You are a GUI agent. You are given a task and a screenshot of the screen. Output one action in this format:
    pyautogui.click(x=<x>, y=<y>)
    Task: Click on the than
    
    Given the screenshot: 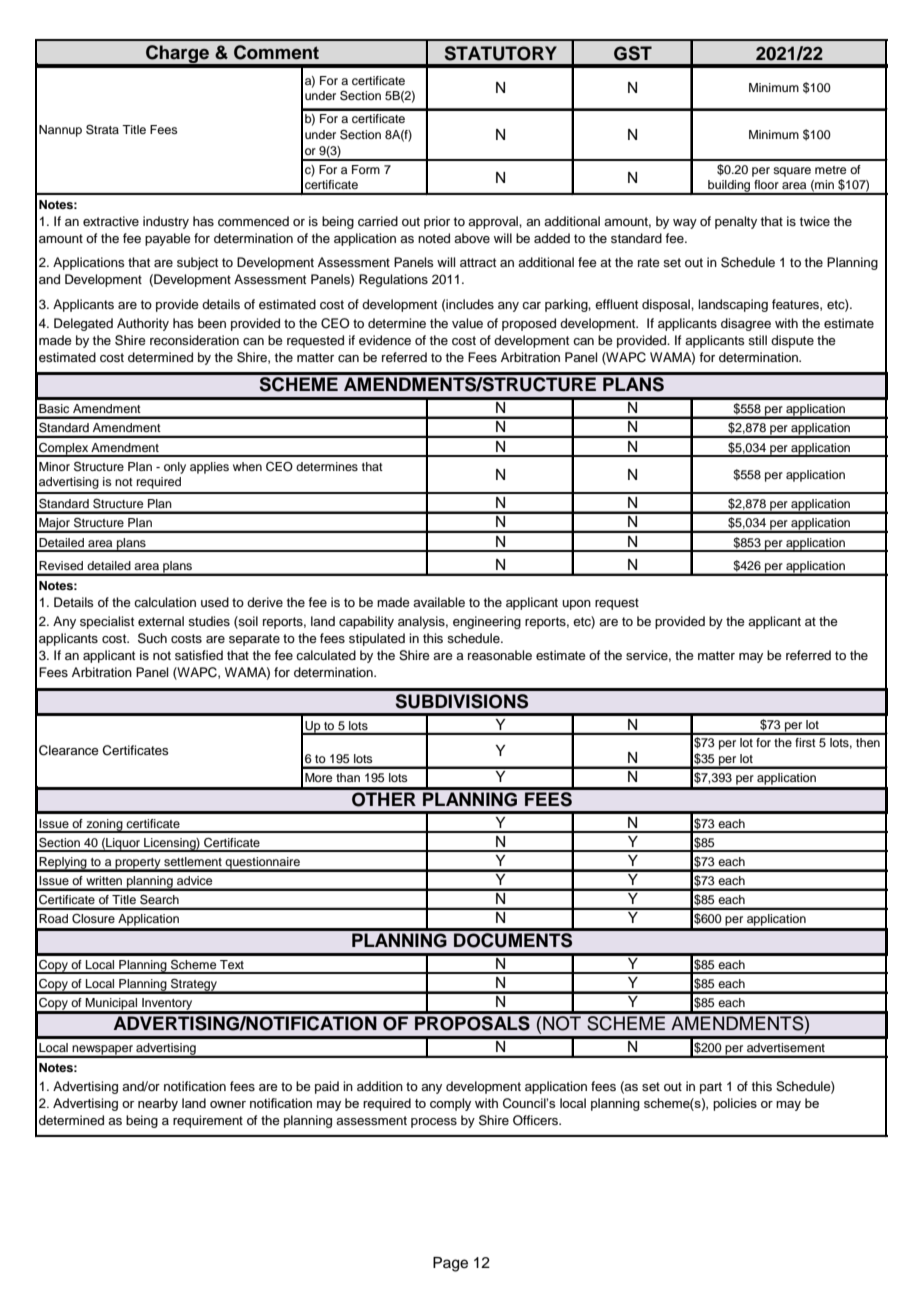 What is the action you would take?
    pyautogui.click(x=348, y=777)
